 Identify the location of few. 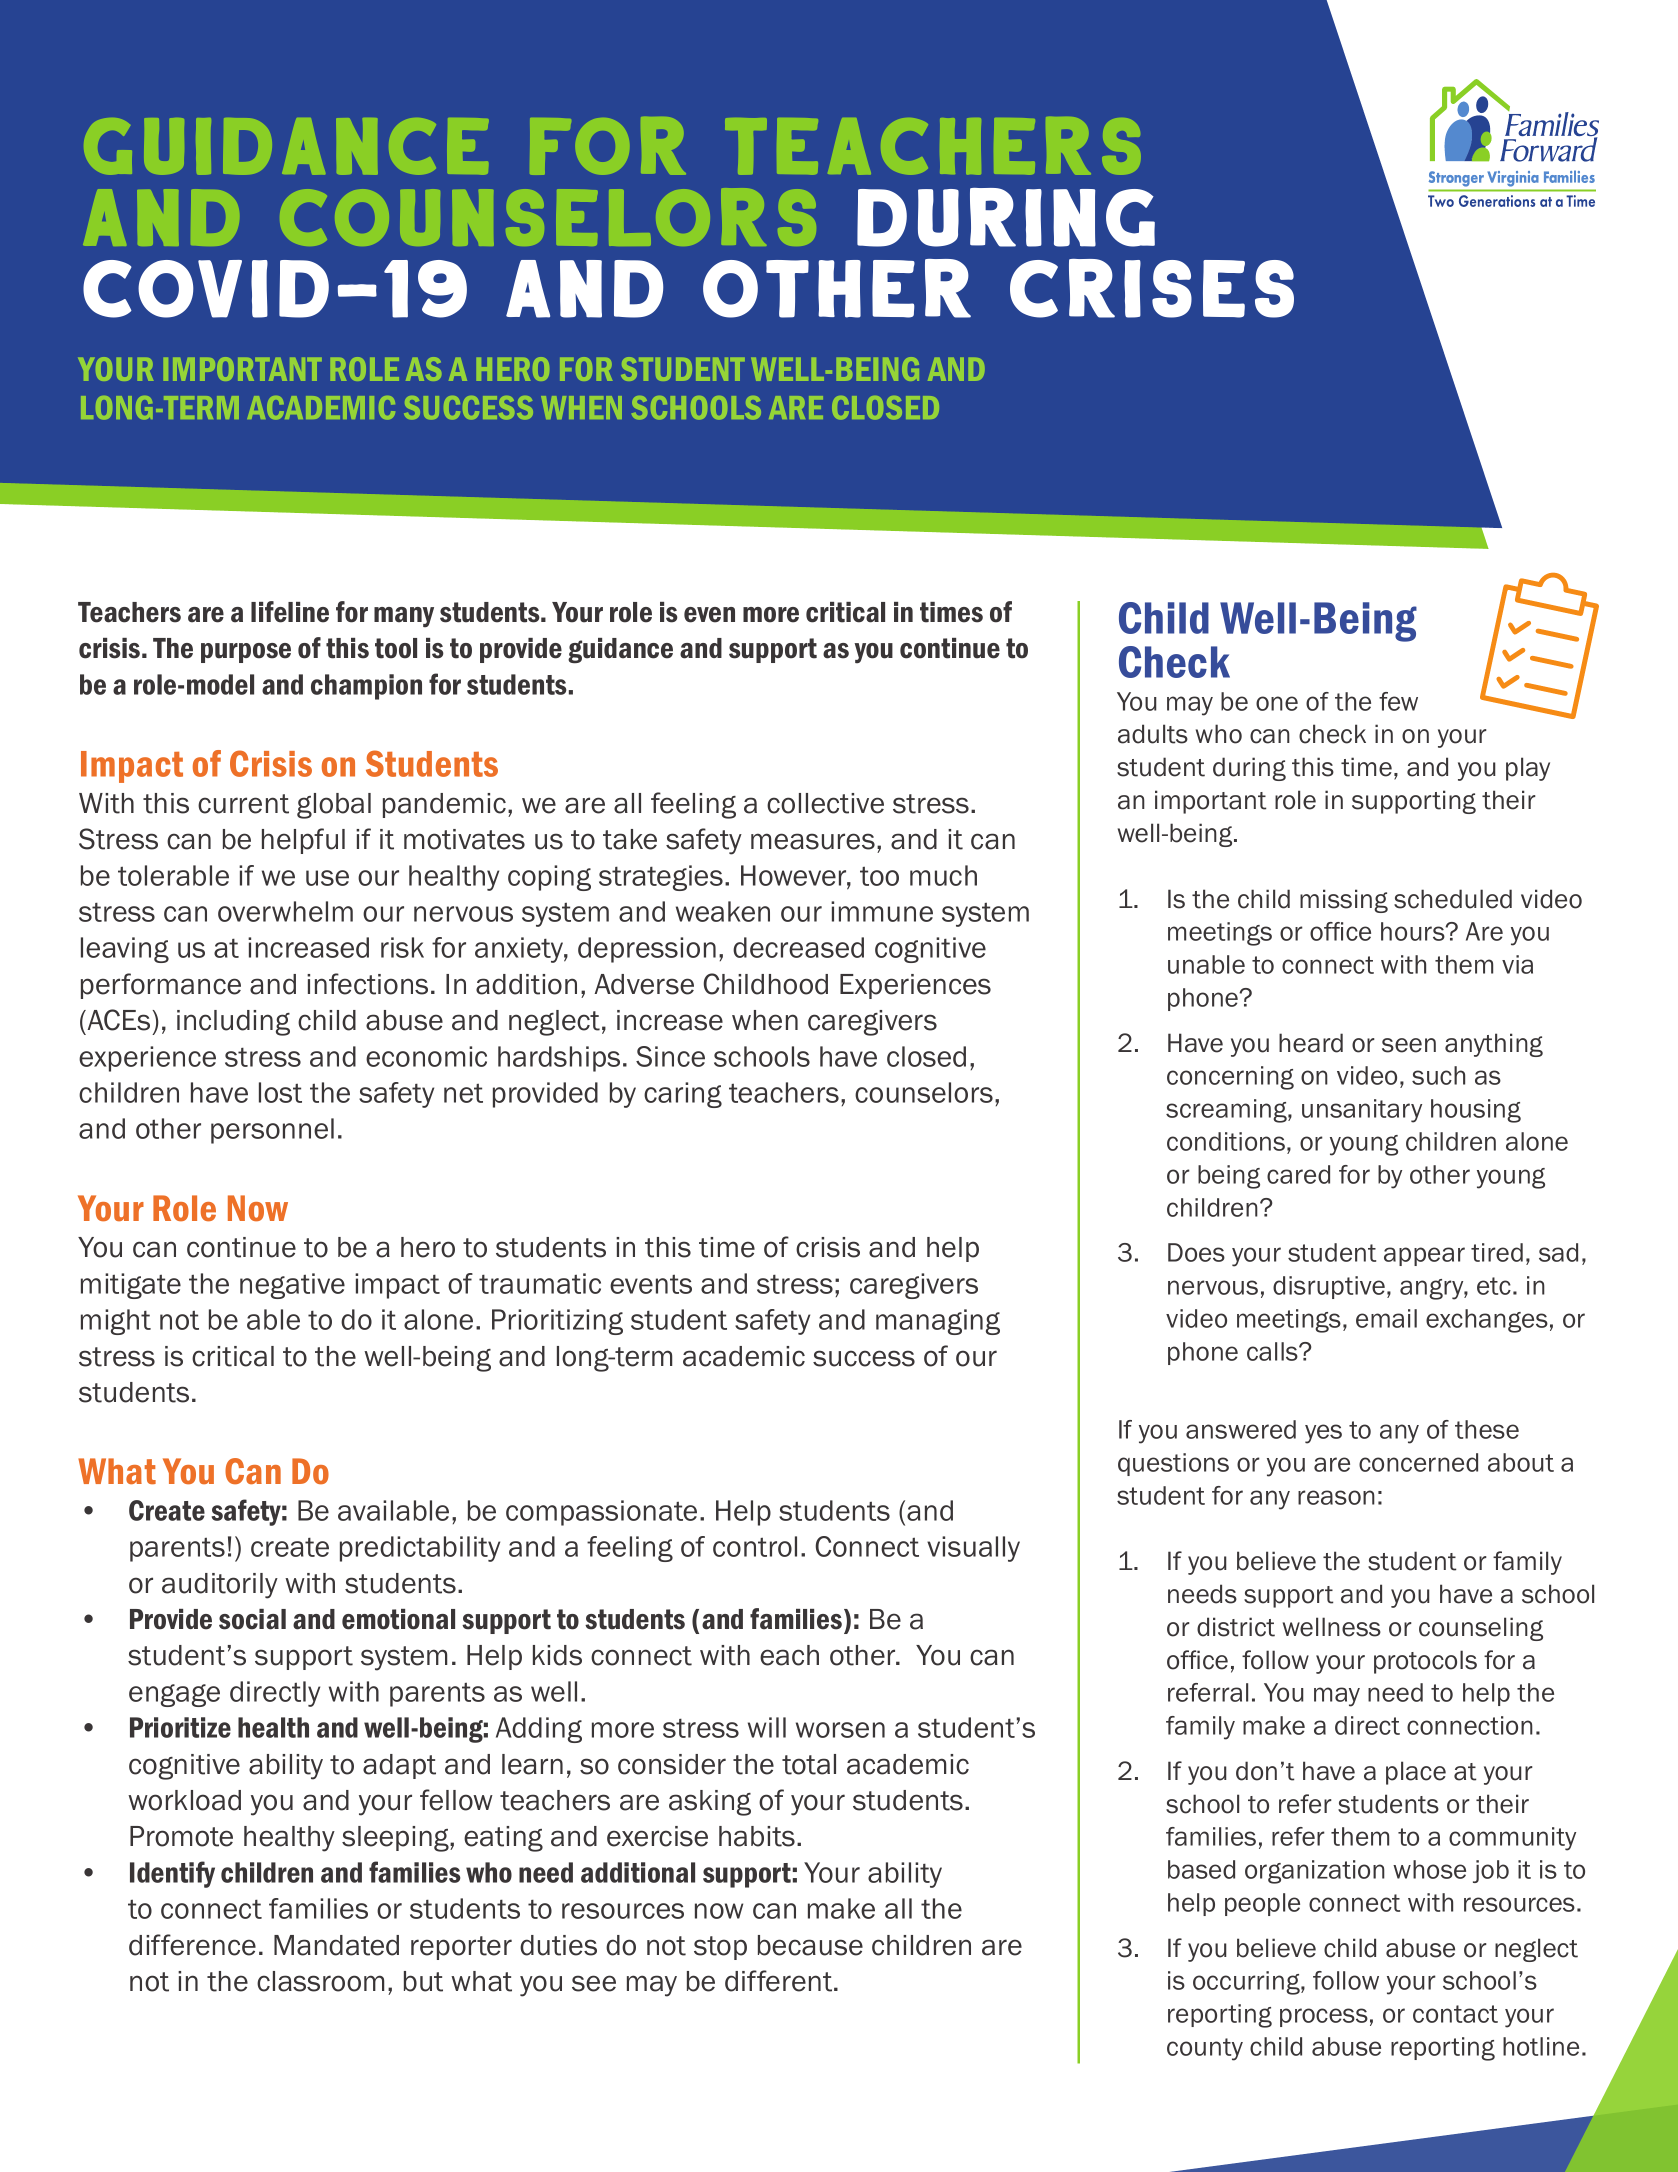
(1398, 701).
